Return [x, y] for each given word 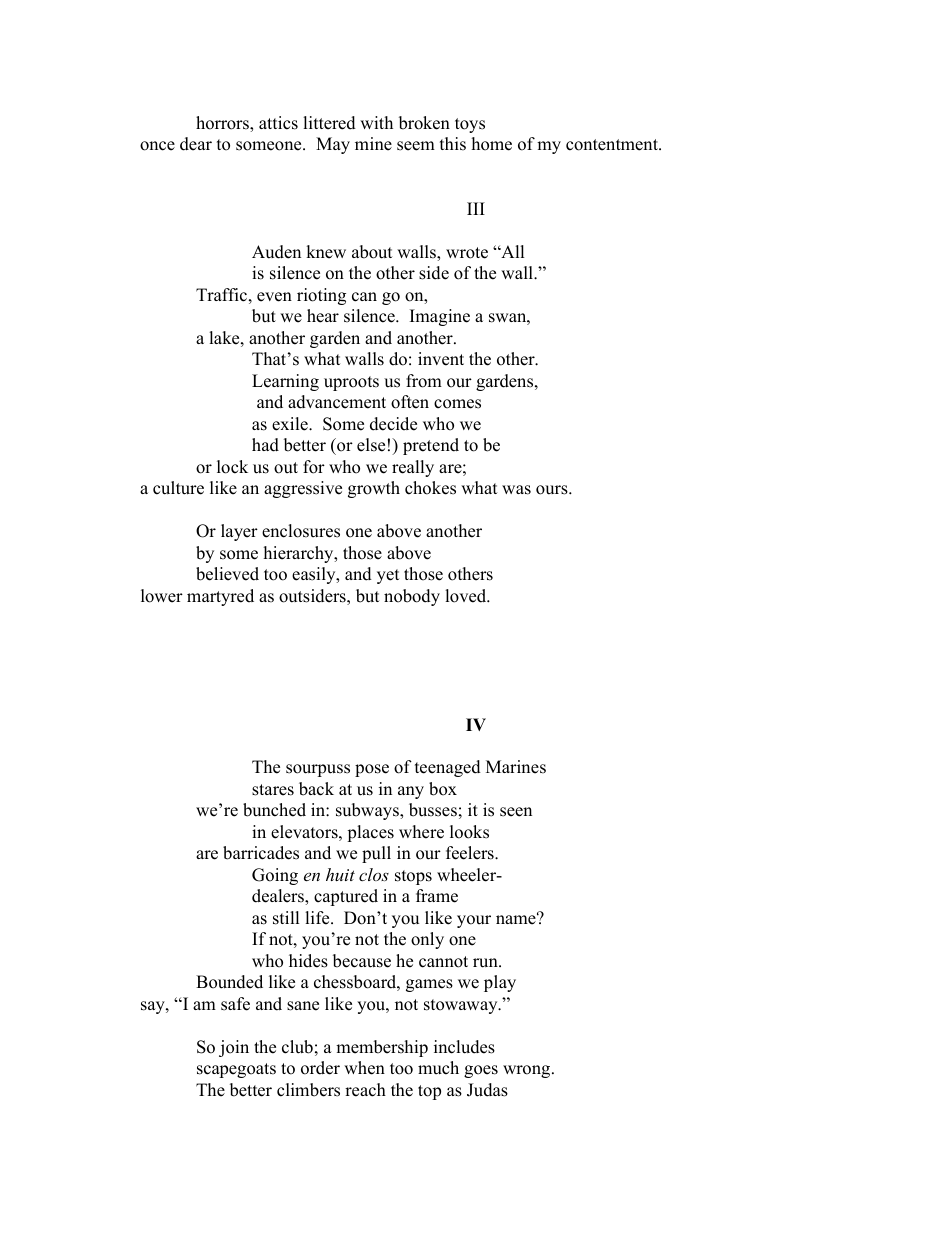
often [410, 402]
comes [457, 404]
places [370, 833]
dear [196, 144]
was [516, 490]
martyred [220, 597]
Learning [285, 382]
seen [516, 812]
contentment [613, 145]
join [234, 1048]
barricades [261, 853]
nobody [412, 597]
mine [373, 144]
